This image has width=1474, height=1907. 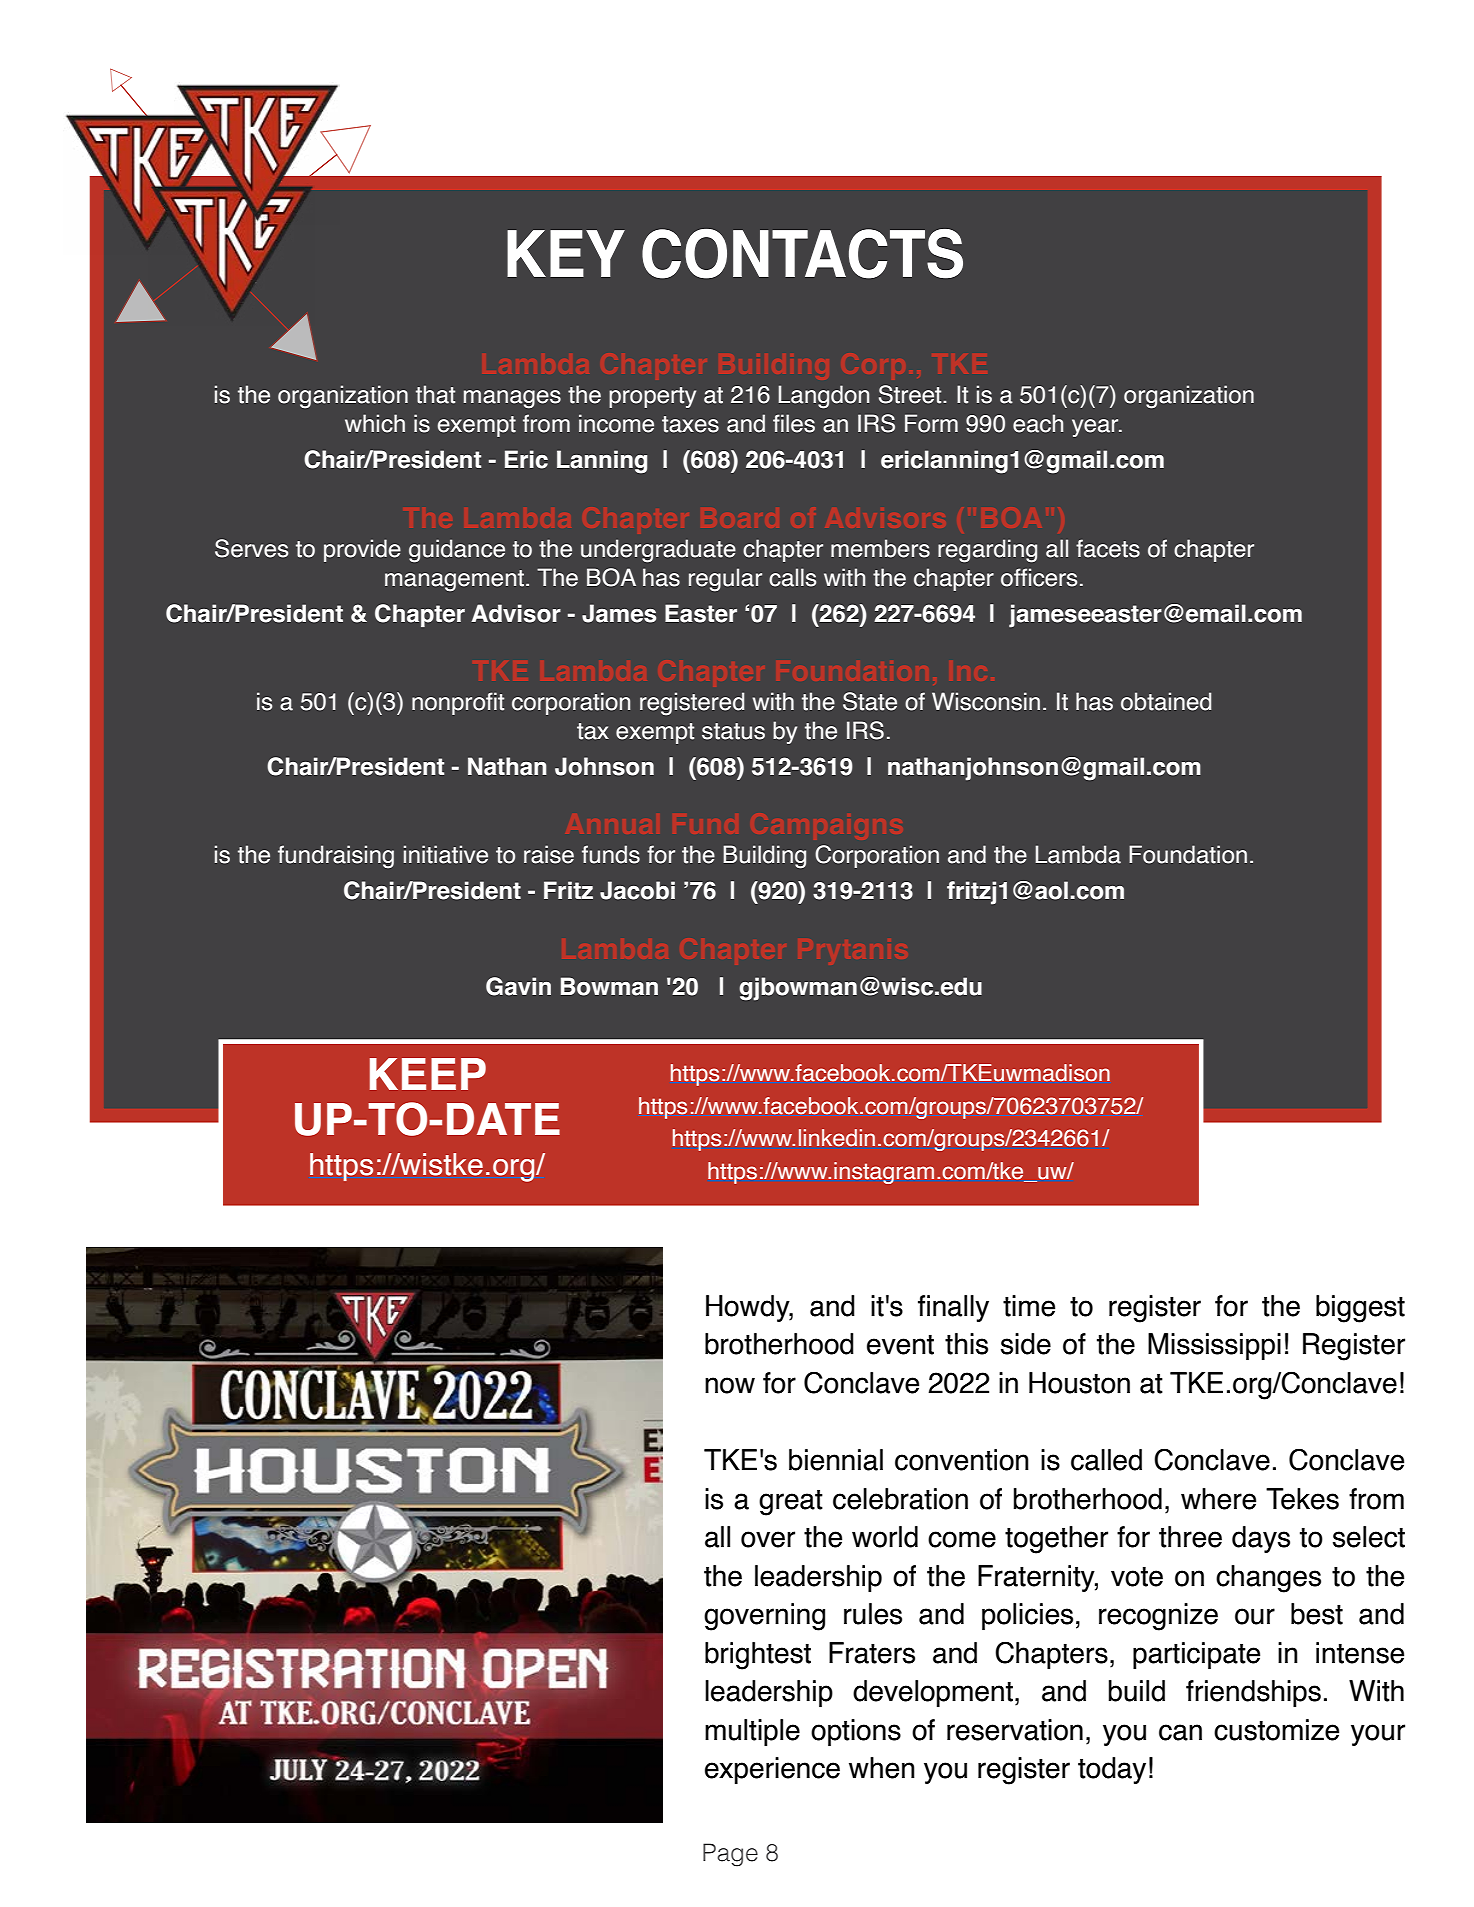 I want to click on management, so click(x=454, y=581).
